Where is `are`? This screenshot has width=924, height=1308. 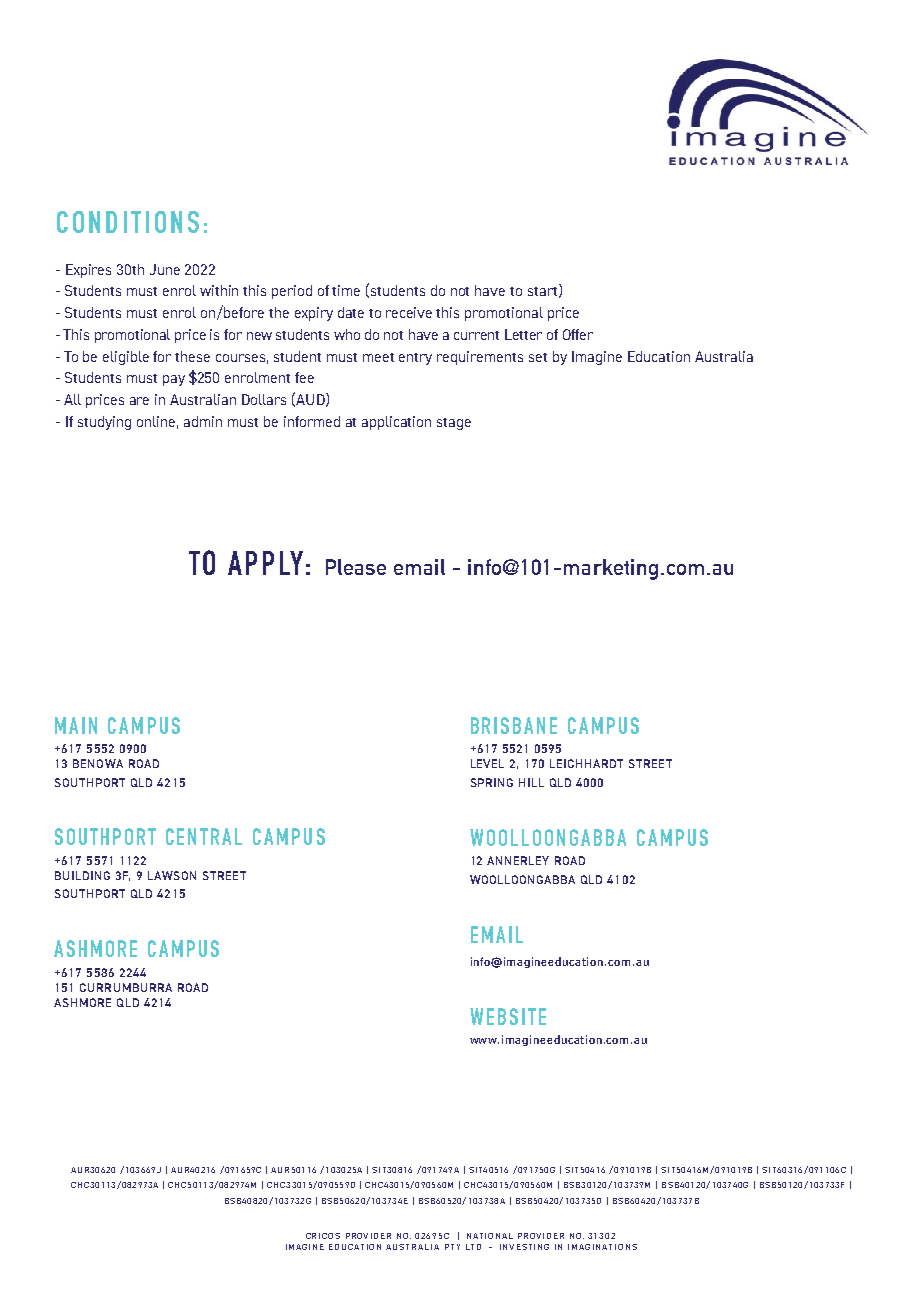 are is located at coordinates (139, 401).
